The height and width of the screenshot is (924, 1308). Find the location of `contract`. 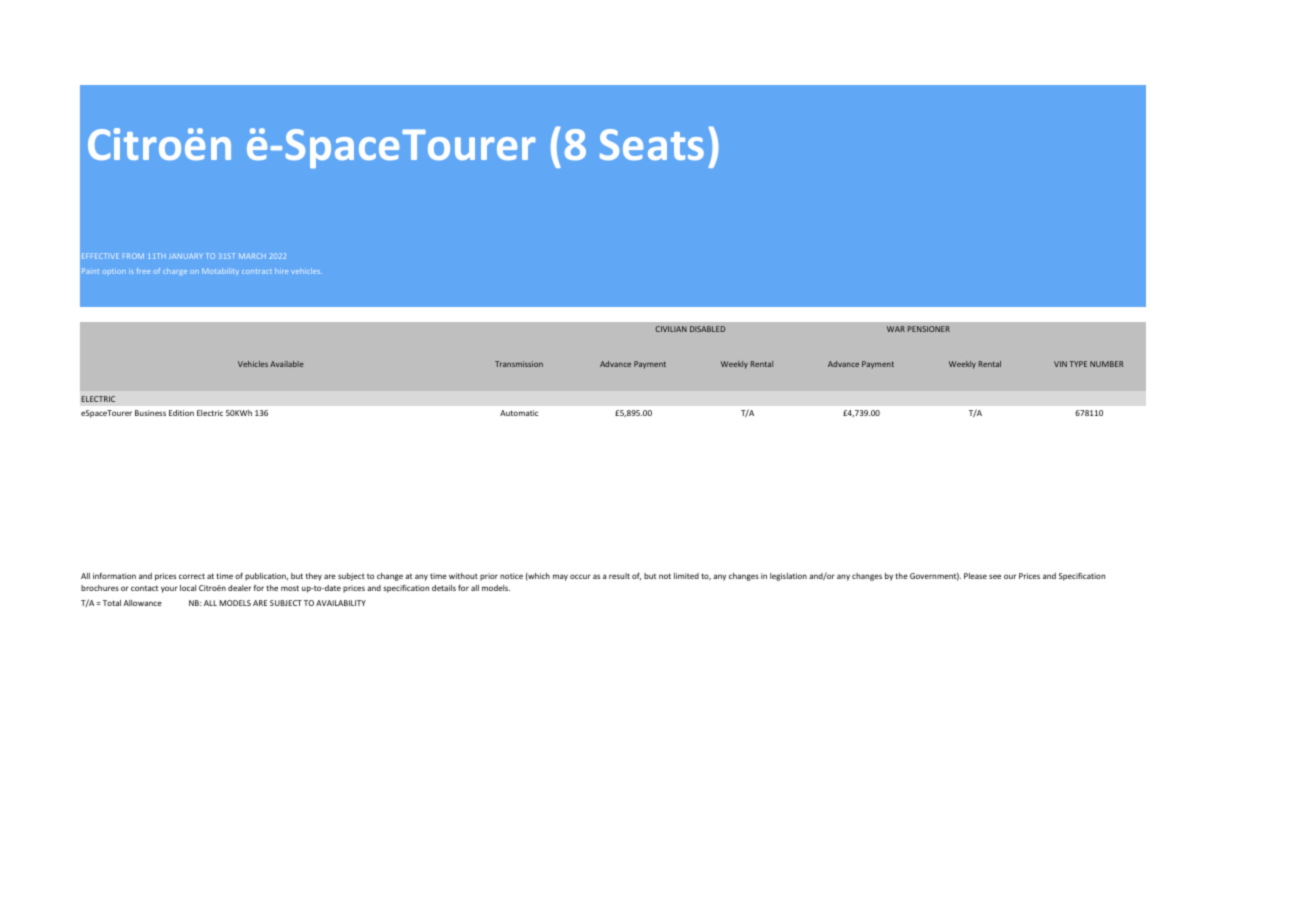

contract is located at coordinates (257, 271).
